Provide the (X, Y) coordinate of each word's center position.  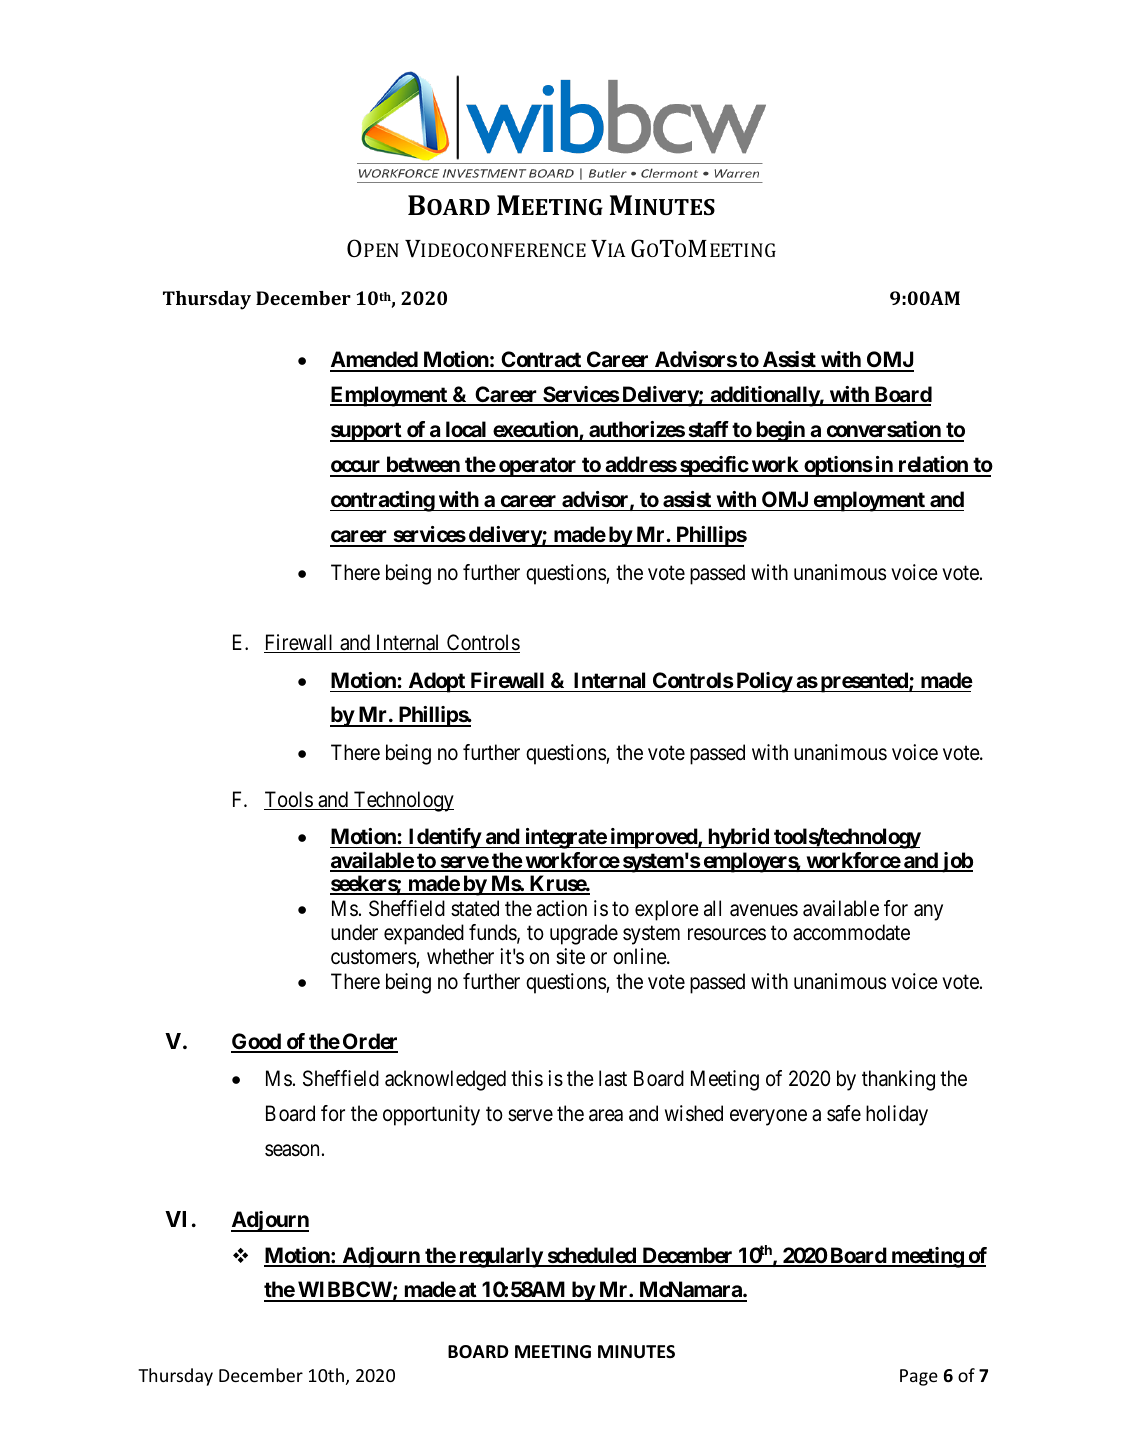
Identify (444, 838)
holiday (897, 1115)
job (956, 862)
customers (373, 957)
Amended (374, 361)
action (562, 908)
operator (538, 467)
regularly (500, 1257)
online (640, 956)
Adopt (436, 682)
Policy (763, 682)
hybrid (738, 838)
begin (780, 431)
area (606, 1115)
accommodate (851, 932)
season (292, 1150)
